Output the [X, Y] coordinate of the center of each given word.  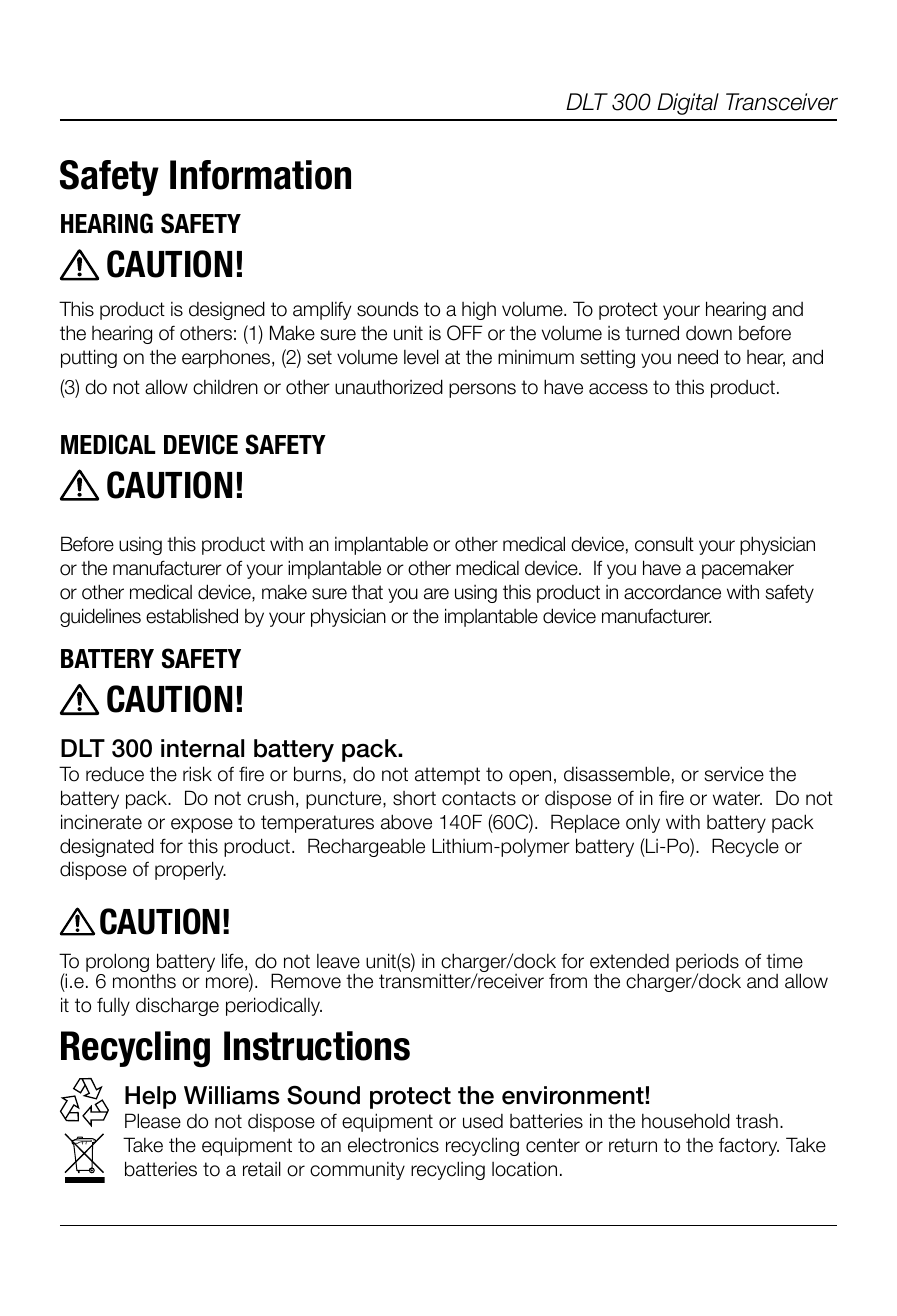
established [192, 616]
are [436, 594]
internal [202, 748]
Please [153, 1121]
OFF [465, 333]
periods [707, 964]
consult [664, 544]
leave [338, 961]
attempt [447, 776]
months [144, 981]
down [709, 333]
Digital [688, 104]
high [479, 311]
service [734, 774]
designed [227, 310]
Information [260, 175]
